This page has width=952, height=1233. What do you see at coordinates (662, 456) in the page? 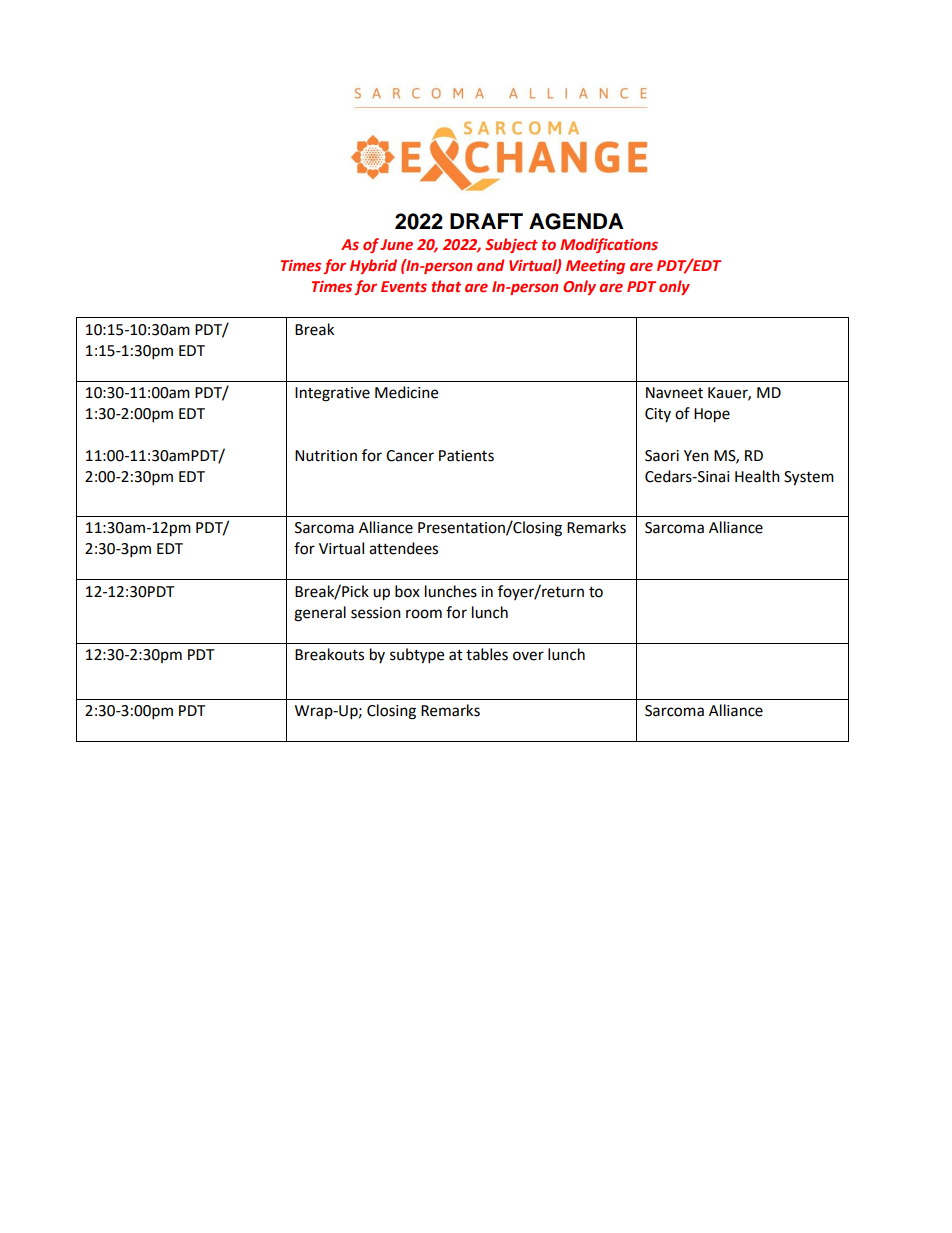
I see `Saori` at bounding box center [662, 456].
